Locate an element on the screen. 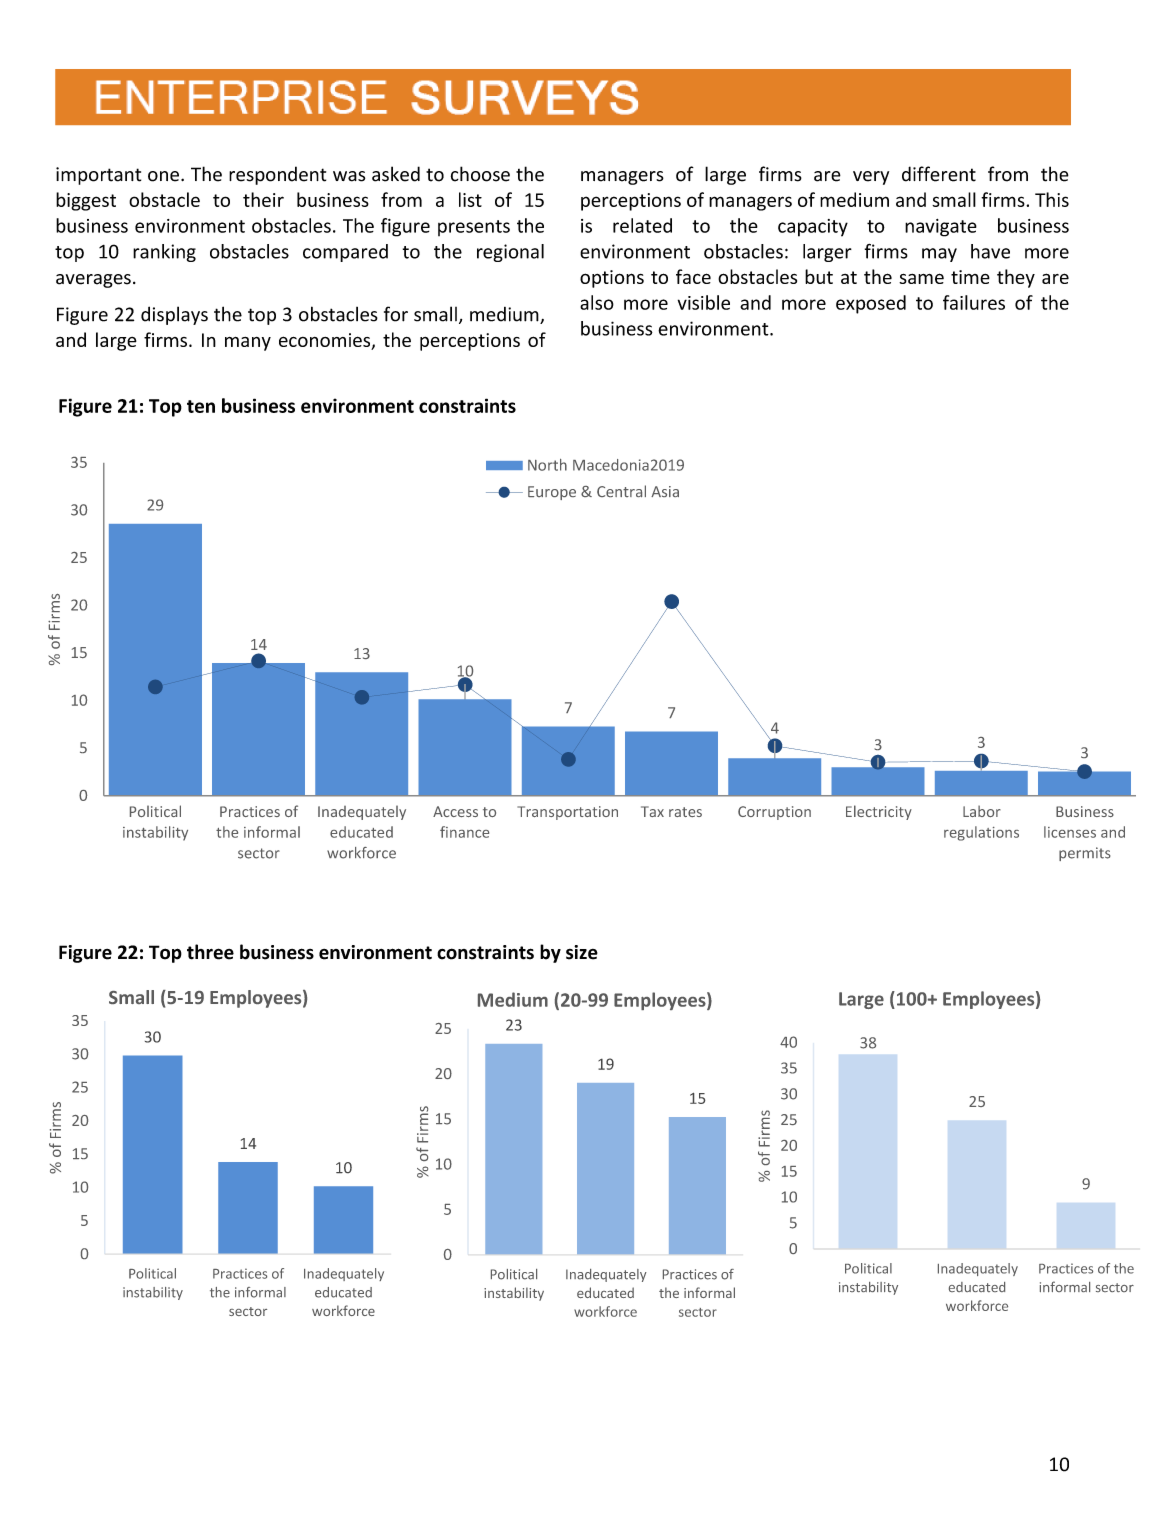 This screenshot has width=1173, height=1518. different is located at coordinates (939, 174).
